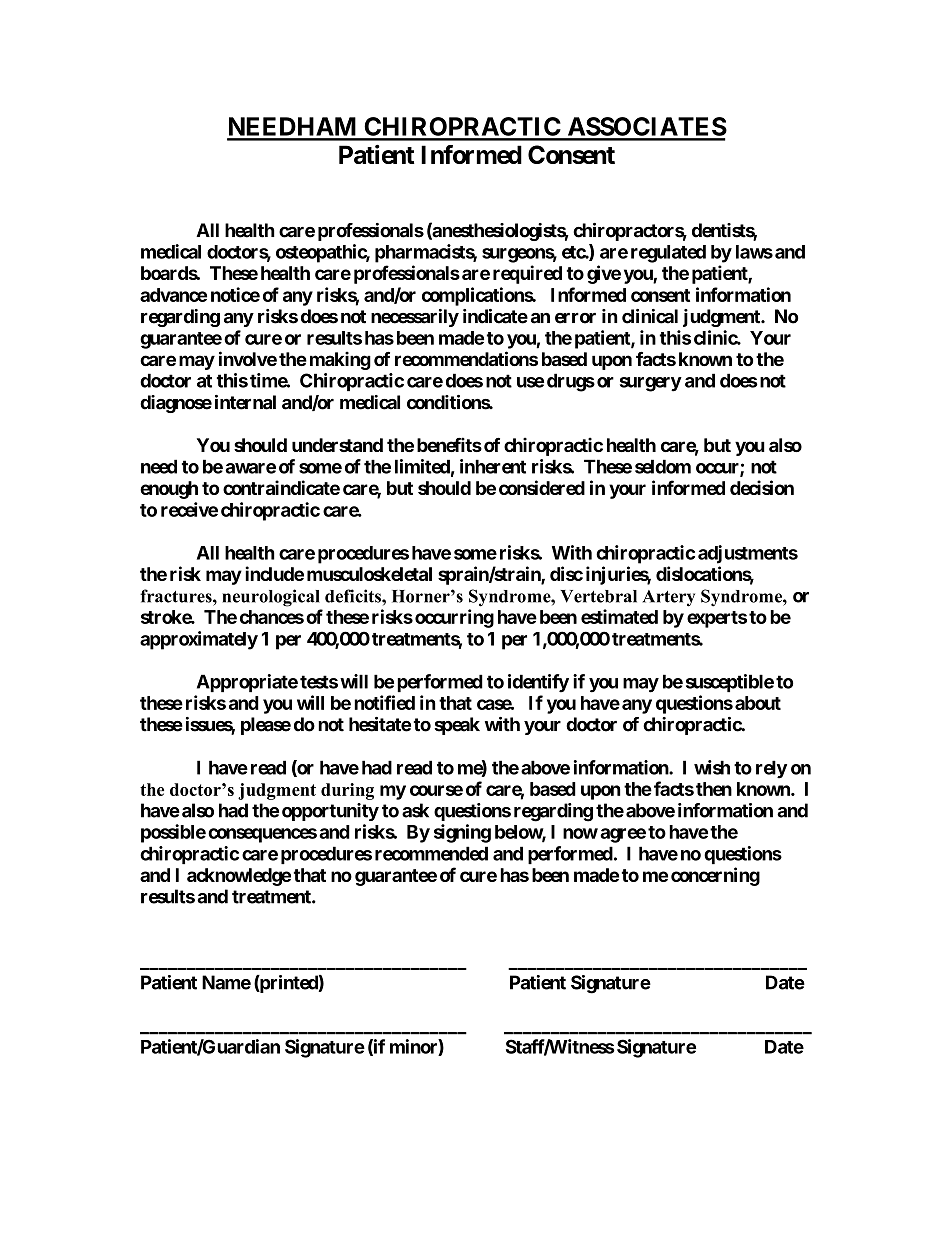 Image resolution: width=952 pixels, height=1233 pixels. What do you see at coordinates (668, 254) in the image?
I see `regulated` at bounding box center [668, 254].
